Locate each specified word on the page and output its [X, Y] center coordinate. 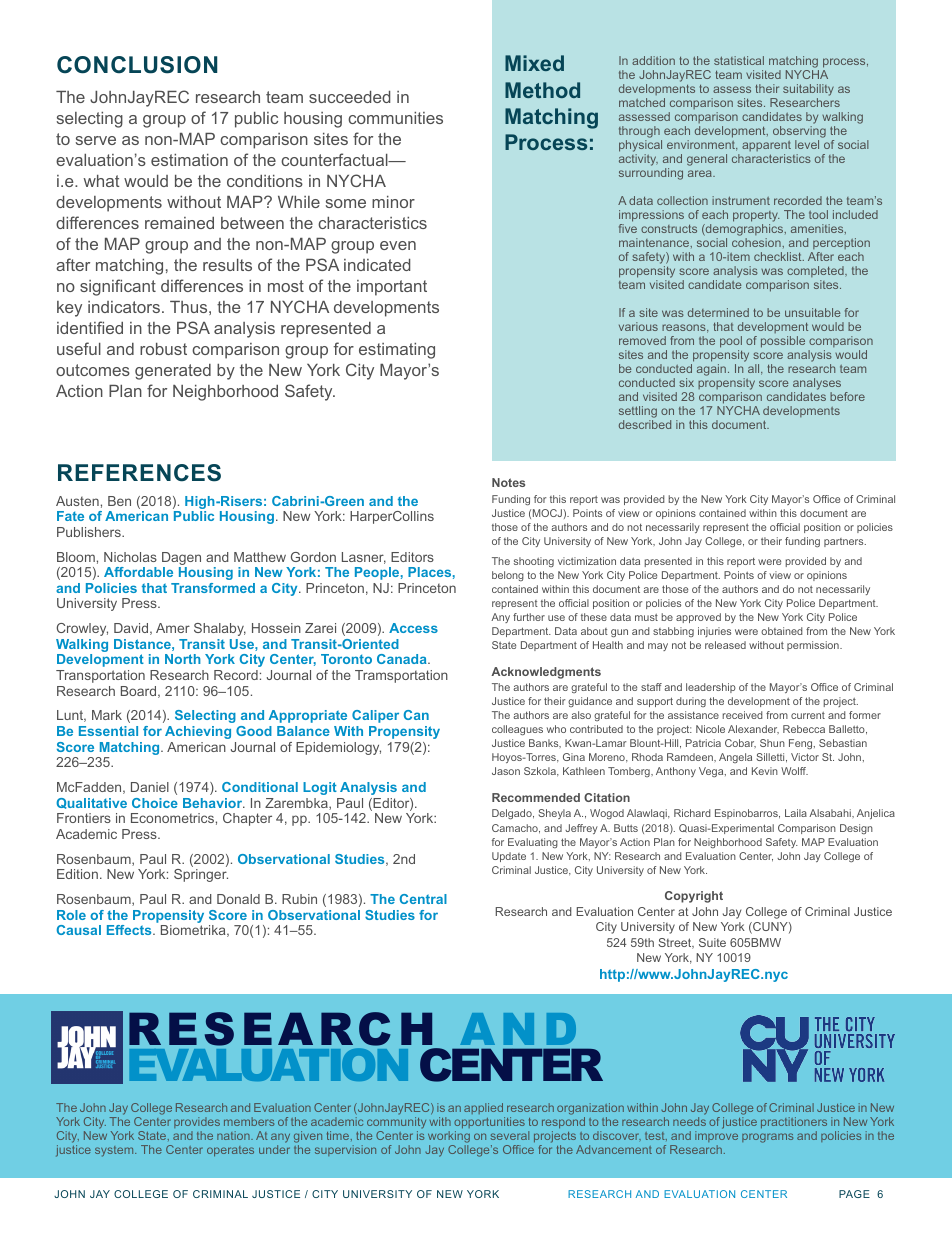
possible [783, 342]
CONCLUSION [137, 65]
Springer [201, 875]
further [529, 617]
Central [423, 899]
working [449, 1138]
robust [163, 349]
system [115, 1151]
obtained [782, 631]
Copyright [694, 897]
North [183, 659]
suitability [808, 90]
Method [542, 90]
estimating [397, 351]
